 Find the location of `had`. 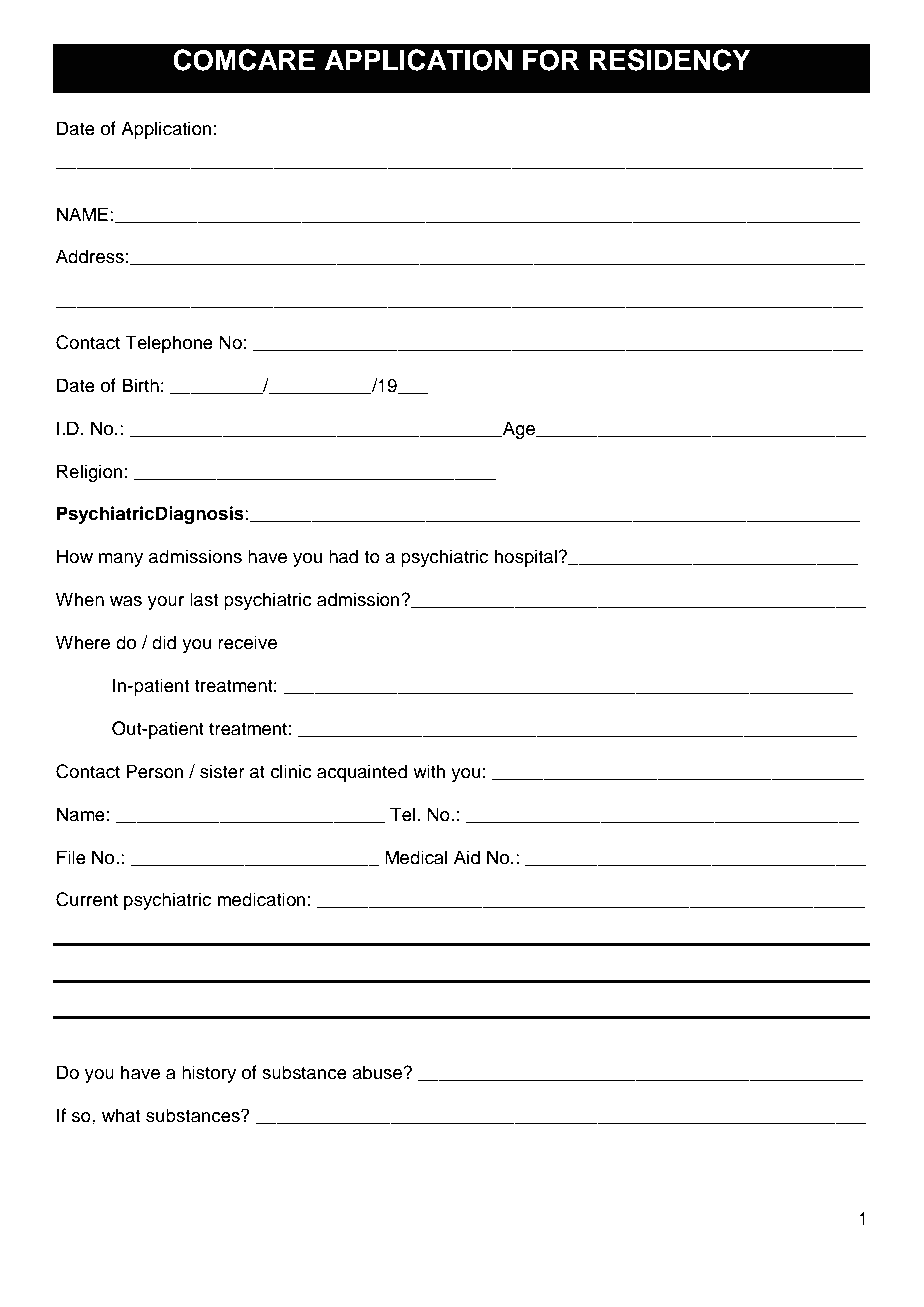

had is located at coordinates (343, 556).
